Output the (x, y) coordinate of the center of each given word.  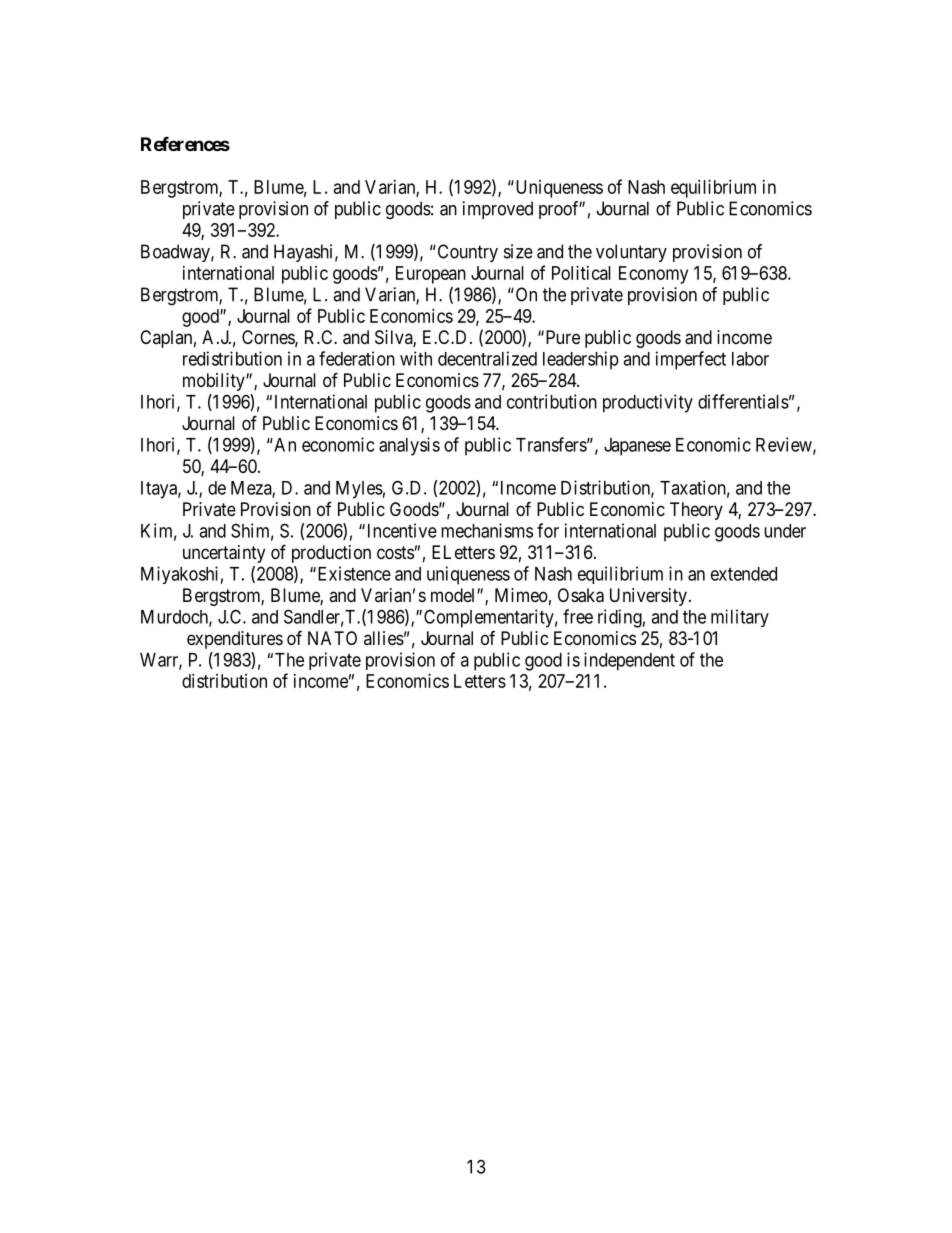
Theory (696, 511)
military (740, 618)
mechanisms (487, 530)
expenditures (235, 640)
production (331, 554)
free (578, 616)
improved (498, 210)
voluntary (631, 253)
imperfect (691, 360)
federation (357, 358)
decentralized (487, 358)
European (431, 275)
